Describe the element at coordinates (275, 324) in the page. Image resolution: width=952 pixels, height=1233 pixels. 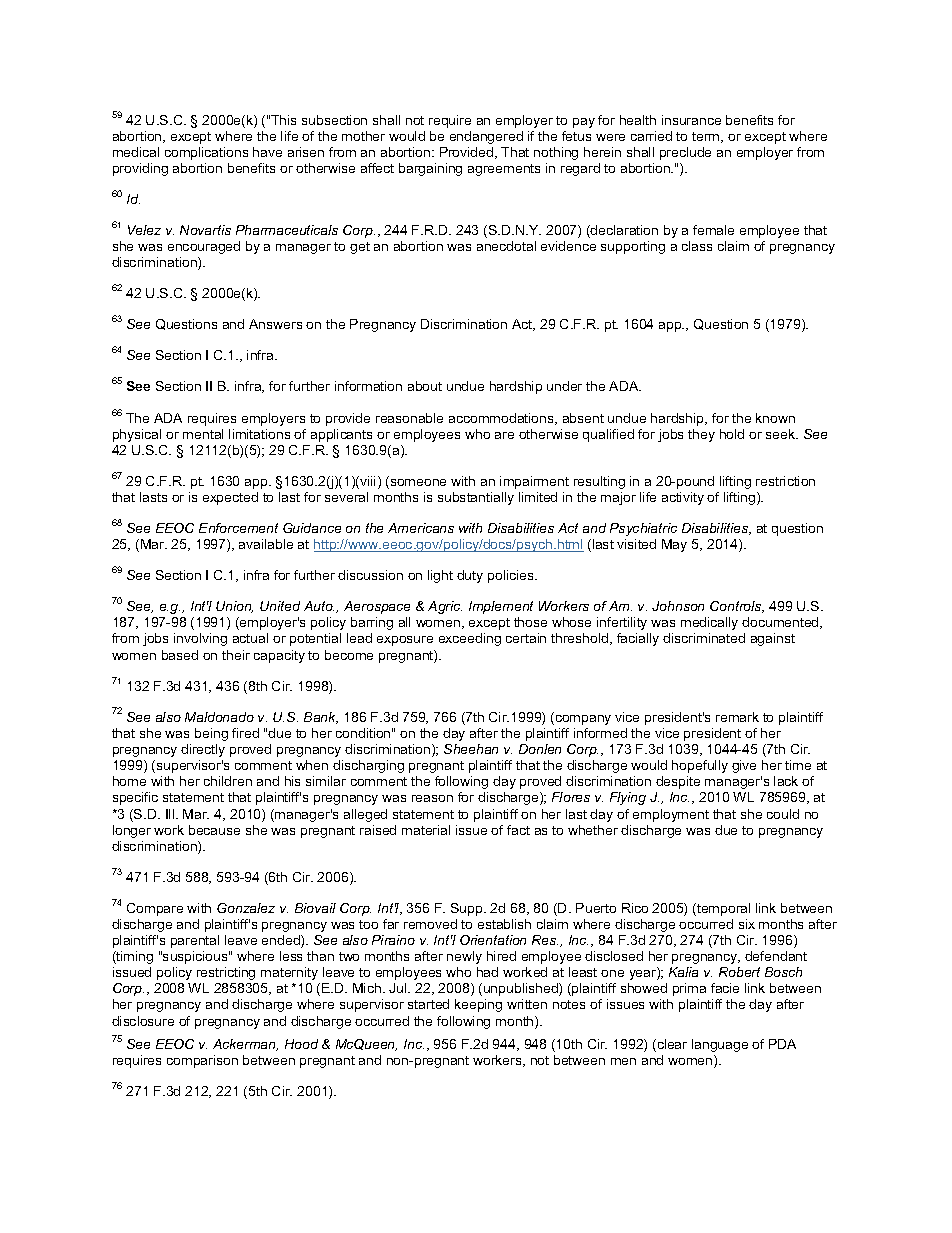
I see `Answers` at that location.
